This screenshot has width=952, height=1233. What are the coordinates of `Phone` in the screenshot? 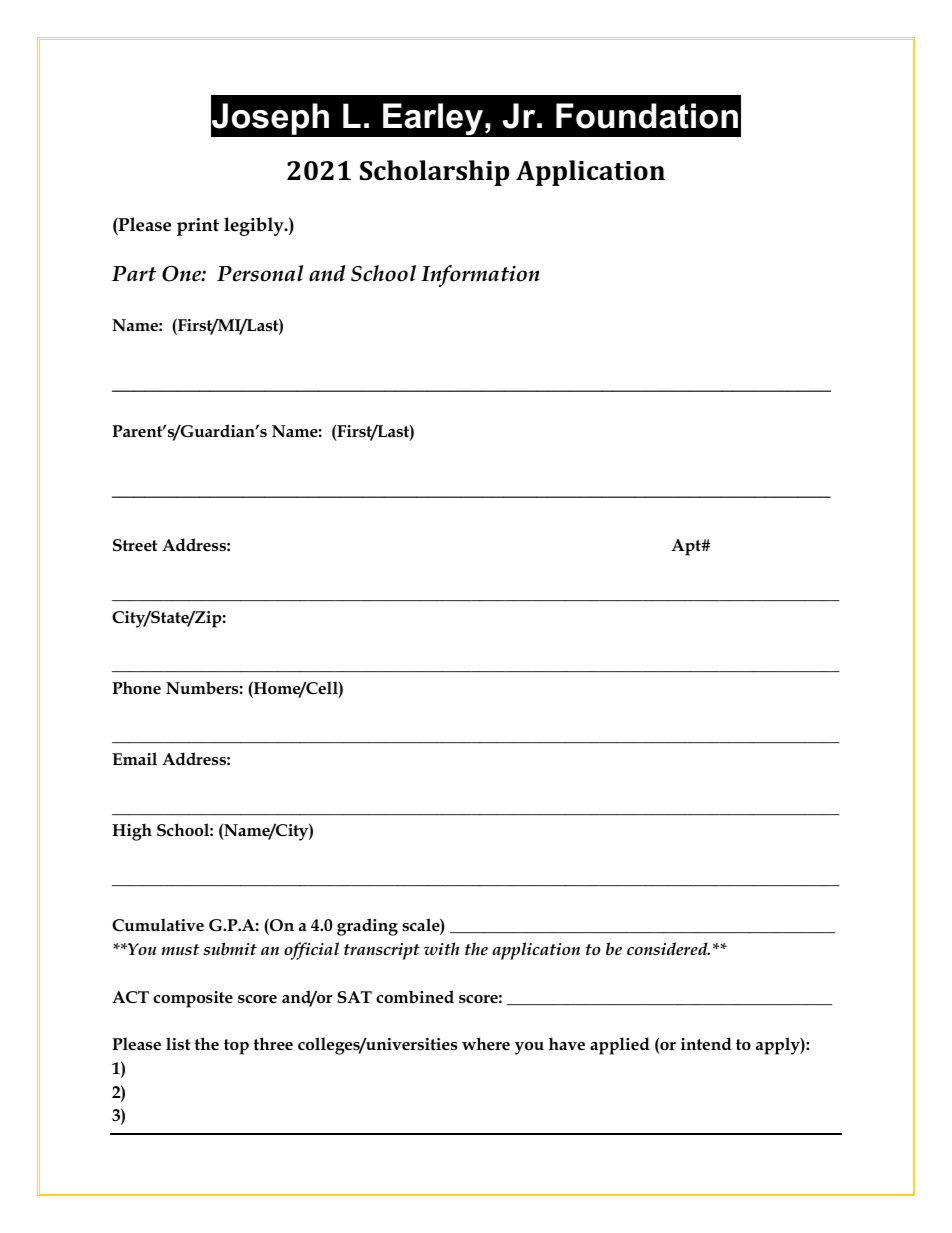 It's located at (136, 688).
